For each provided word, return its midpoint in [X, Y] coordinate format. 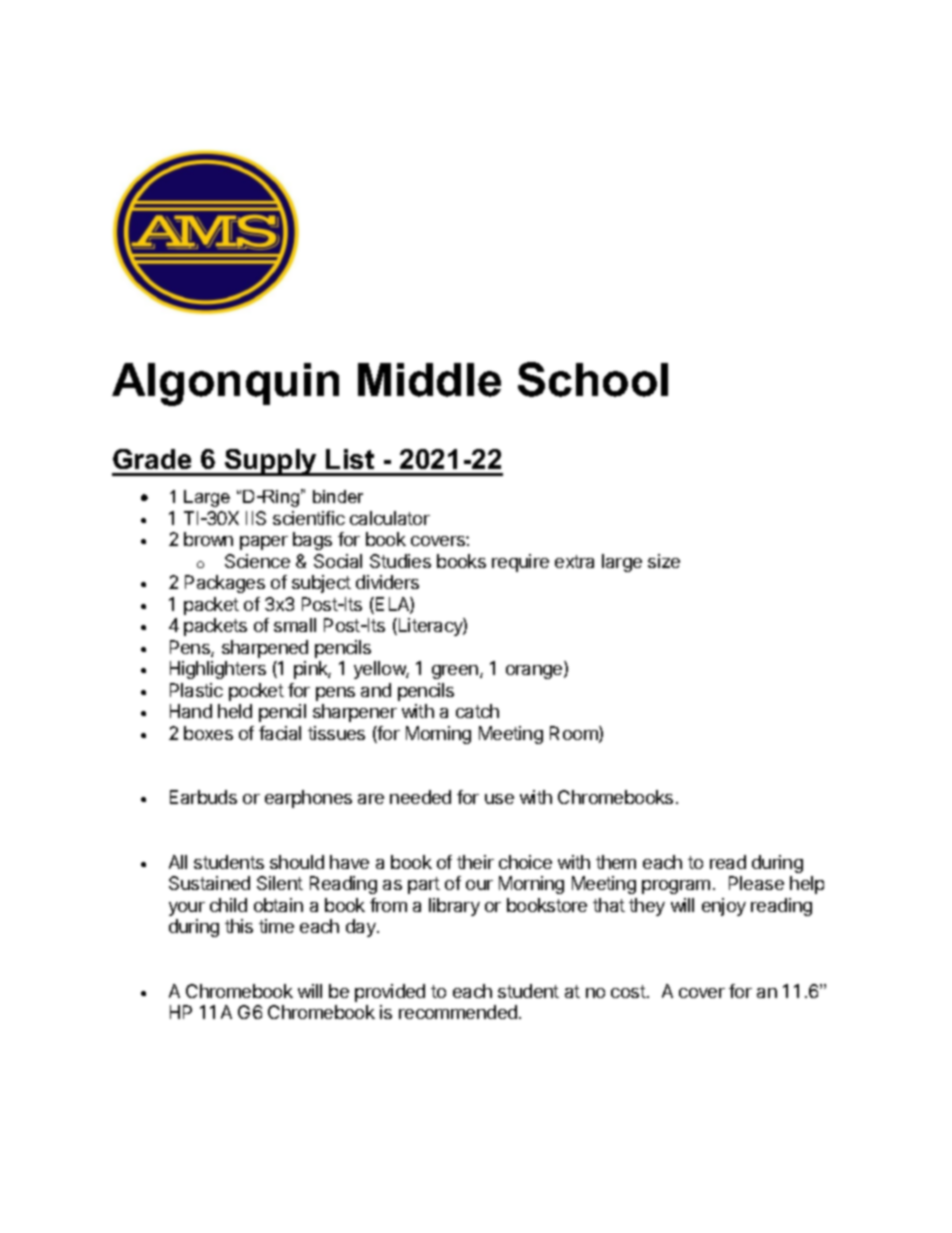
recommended [458, 1012]
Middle [429, 380]
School [593, 379]
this [239, 926]
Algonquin [225, 384]
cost [628, 991]
